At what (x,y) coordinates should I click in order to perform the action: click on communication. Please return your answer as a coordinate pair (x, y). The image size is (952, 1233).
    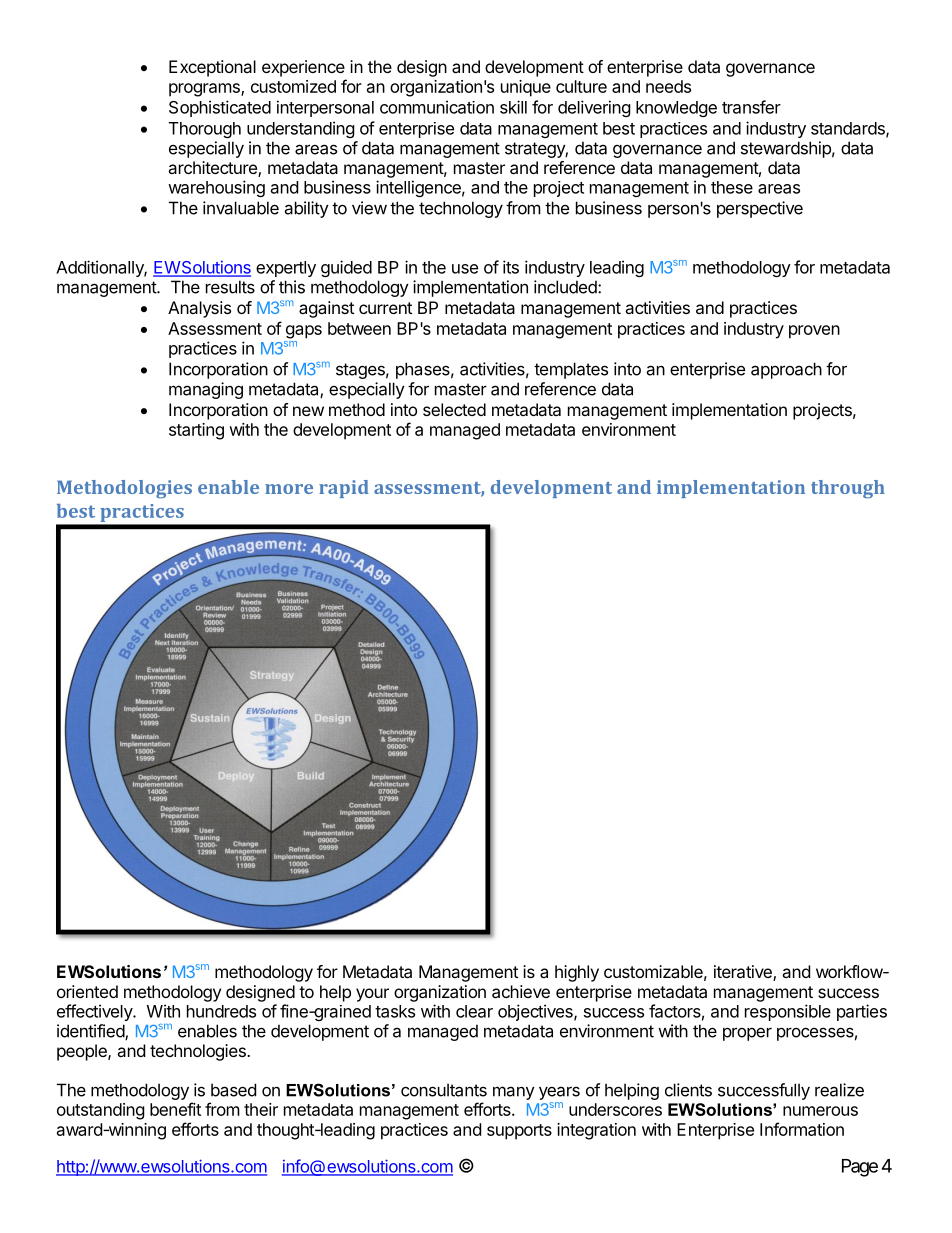
    Looking at the image, I should click on (437, 107).
